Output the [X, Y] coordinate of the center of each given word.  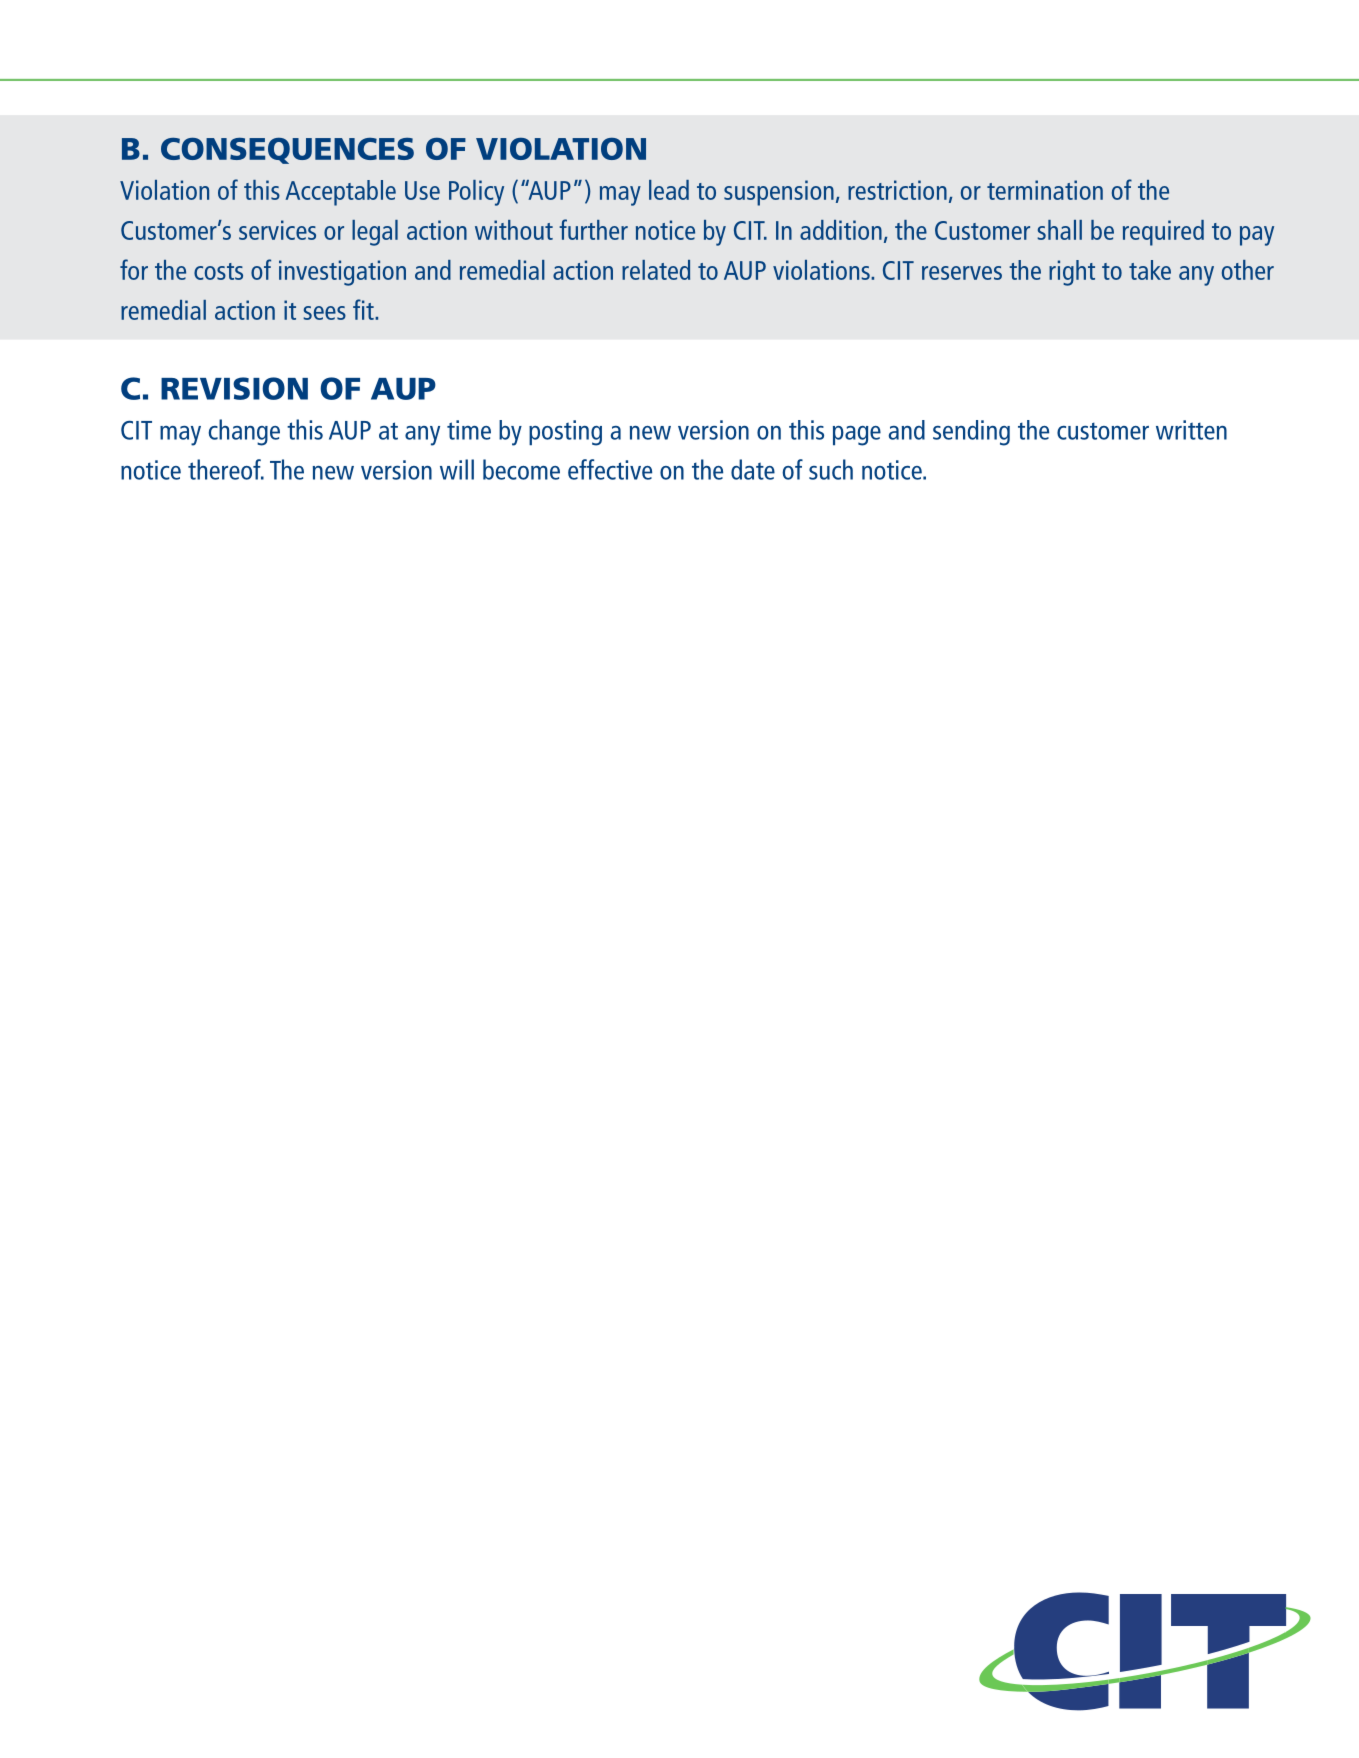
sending [971, 433]
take [1150, 270]
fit [364, 309]
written [1191, 430]
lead [669, 190]
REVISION [234, 388]
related [656, 270]
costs [218, 271]
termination [1045, 190]
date [753, 469]
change [244, 432]
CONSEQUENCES [287, 150]
